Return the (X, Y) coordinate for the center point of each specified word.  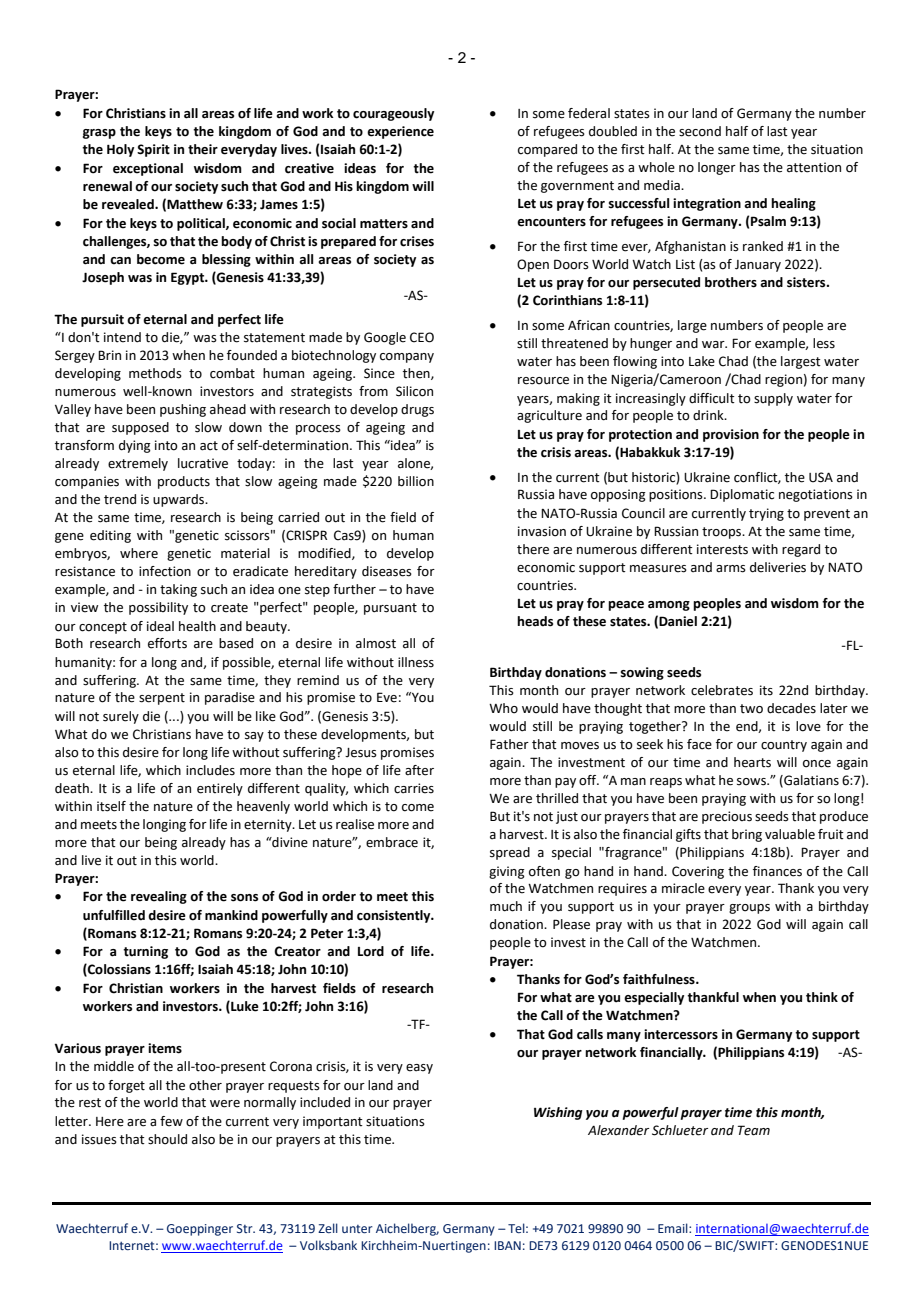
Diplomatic (742, 495)
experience (400, 132)
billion (416, 481)
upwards (180, 500)
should (167, 1139)
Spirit (153, 150)
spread (510, 853)
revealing (159, 897)
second (700, 131)
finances (777, 871)
